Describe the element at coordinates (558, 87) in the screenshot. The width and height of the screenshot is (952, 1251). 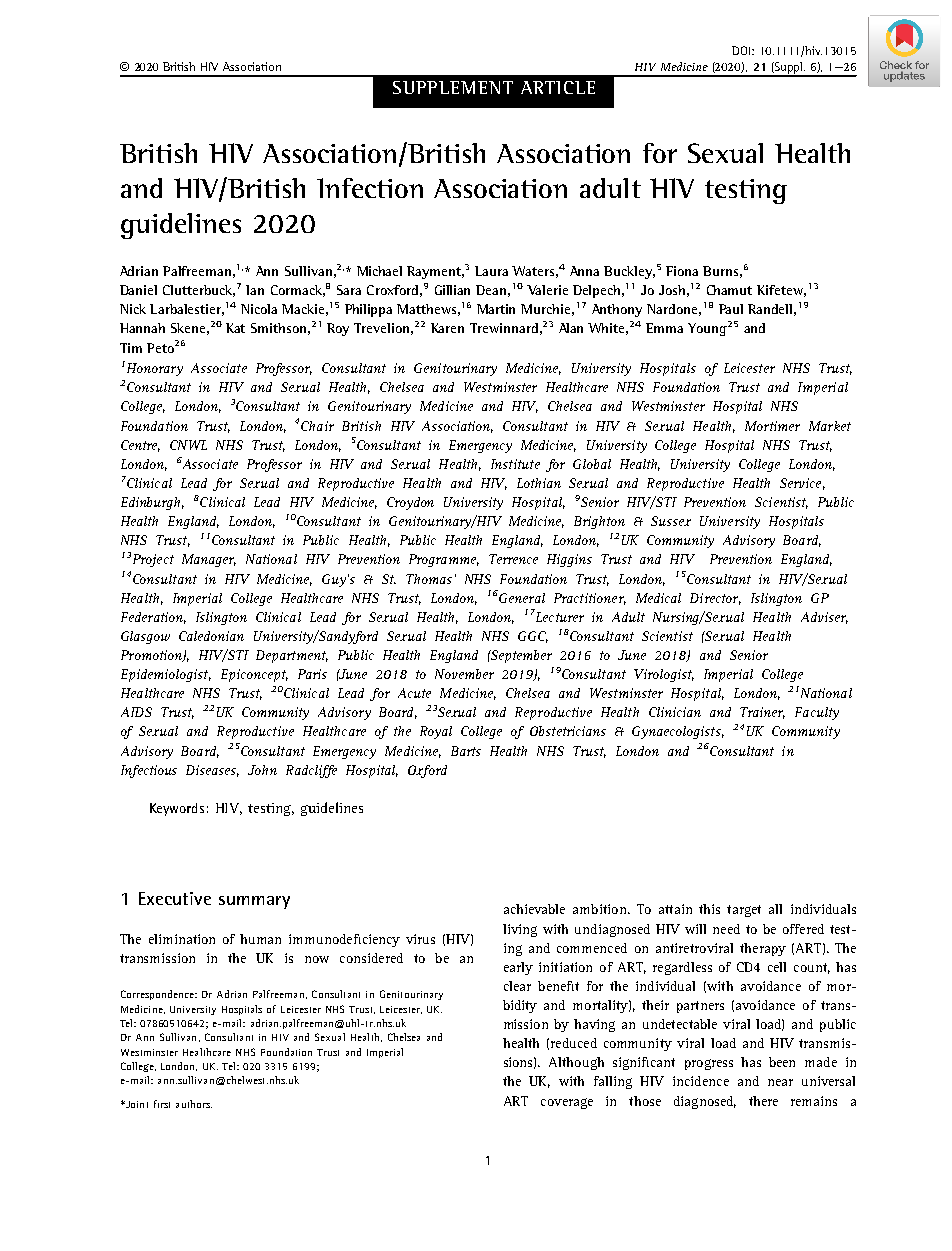
I see `ARTICLE` at that location.
